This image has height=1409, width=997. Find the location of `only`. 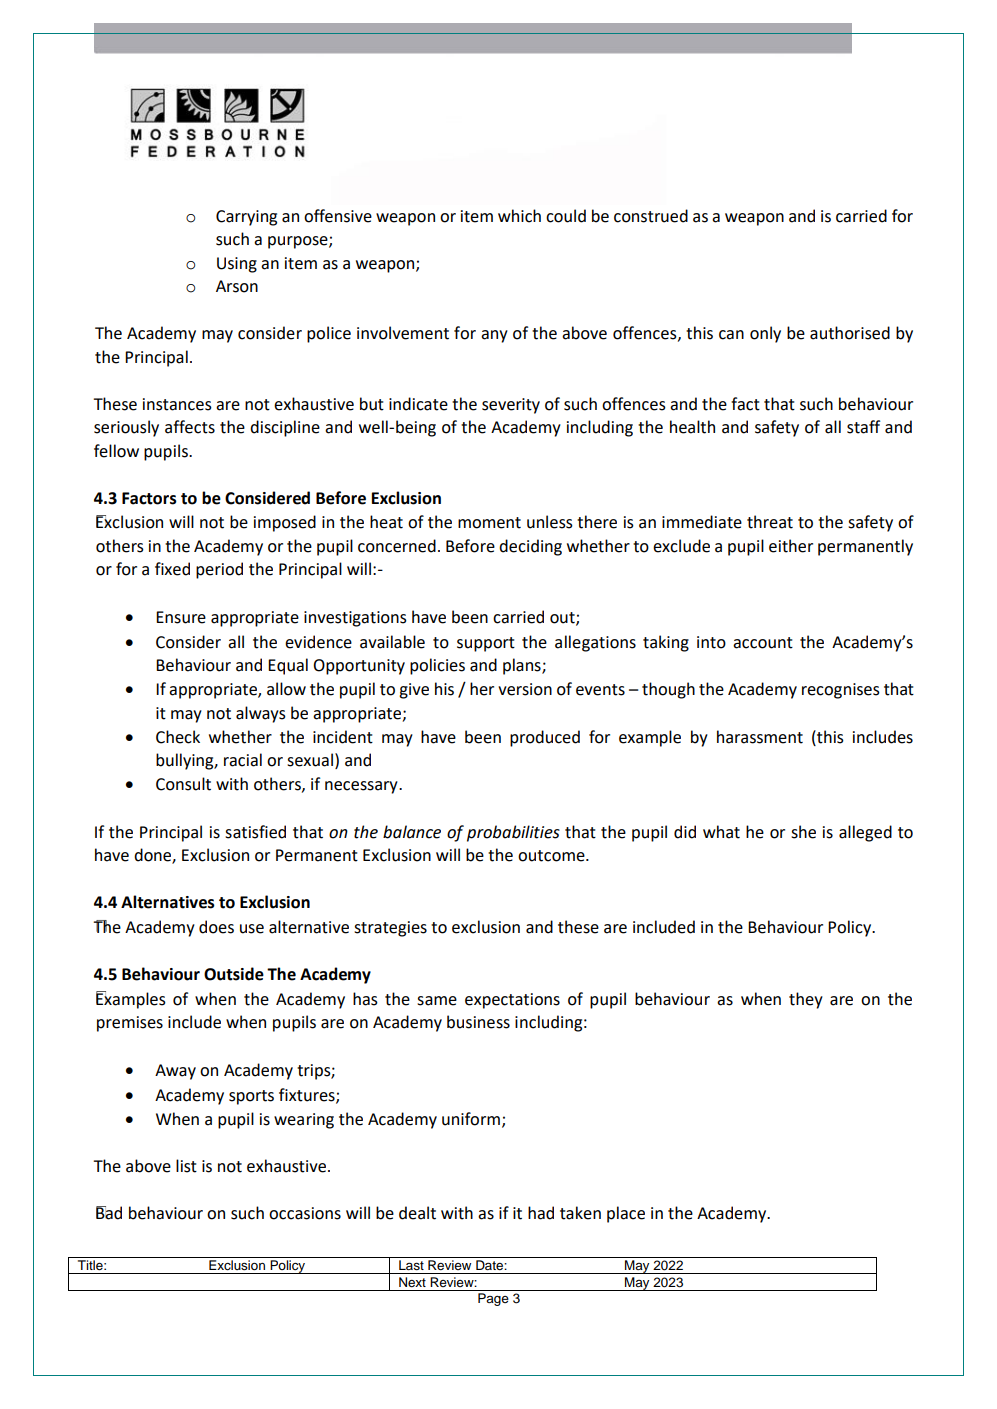

only is located at coordinates (765, 334).
